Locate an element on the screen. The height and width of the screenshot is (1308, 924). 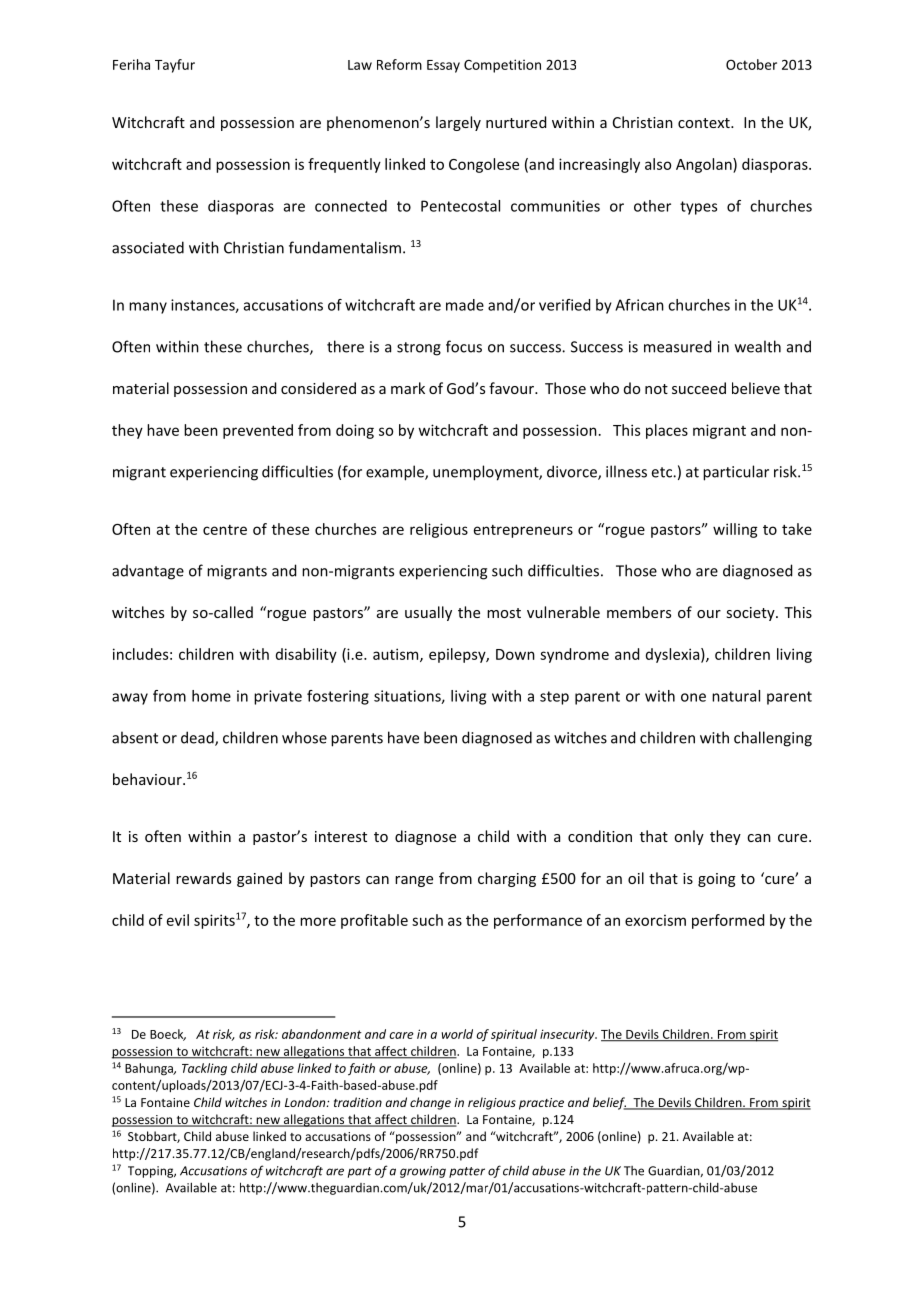
context is located at coordinates (705, 123).
